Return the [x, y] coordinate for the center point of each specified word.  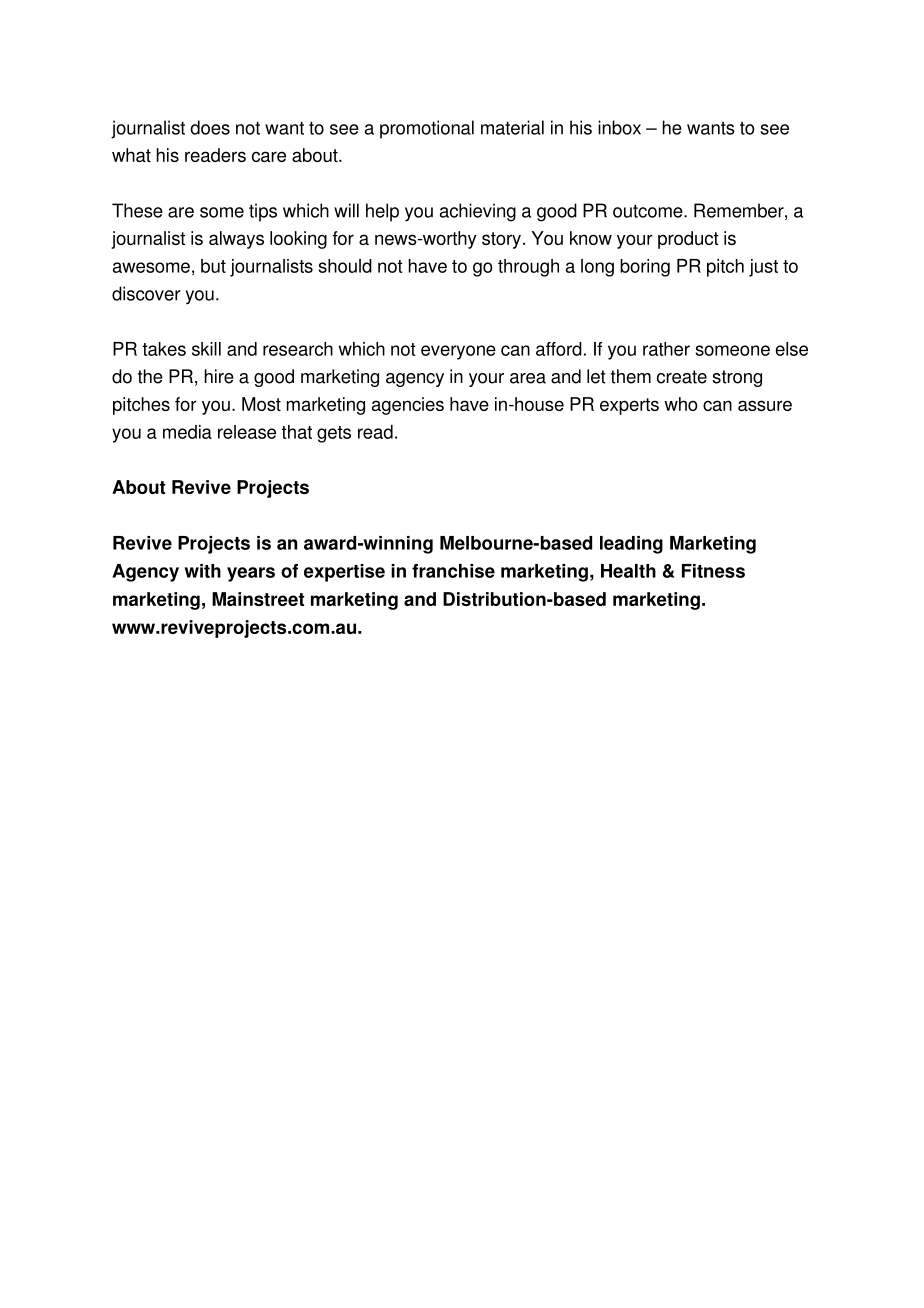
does [210, 127]
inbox [619, 127]
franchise [453, 571]
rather [666, 349]
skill [206, 349]
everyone [458, 352]
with [203, 571]
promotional [427, 129]
